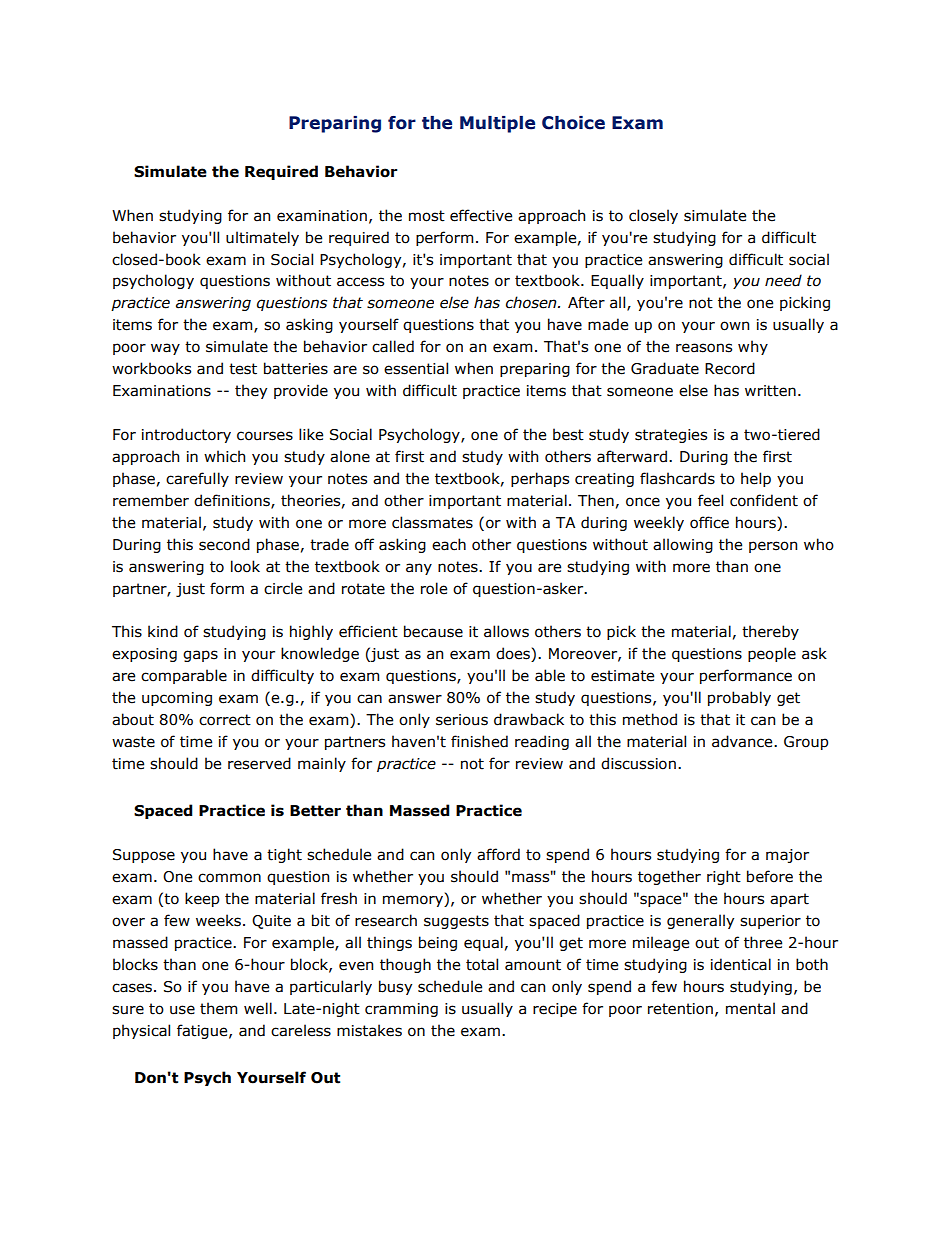 The height and width of the image is (1233, 952). Describe the element at coordinates (756, 479) in the image. I see `help` at that location.
